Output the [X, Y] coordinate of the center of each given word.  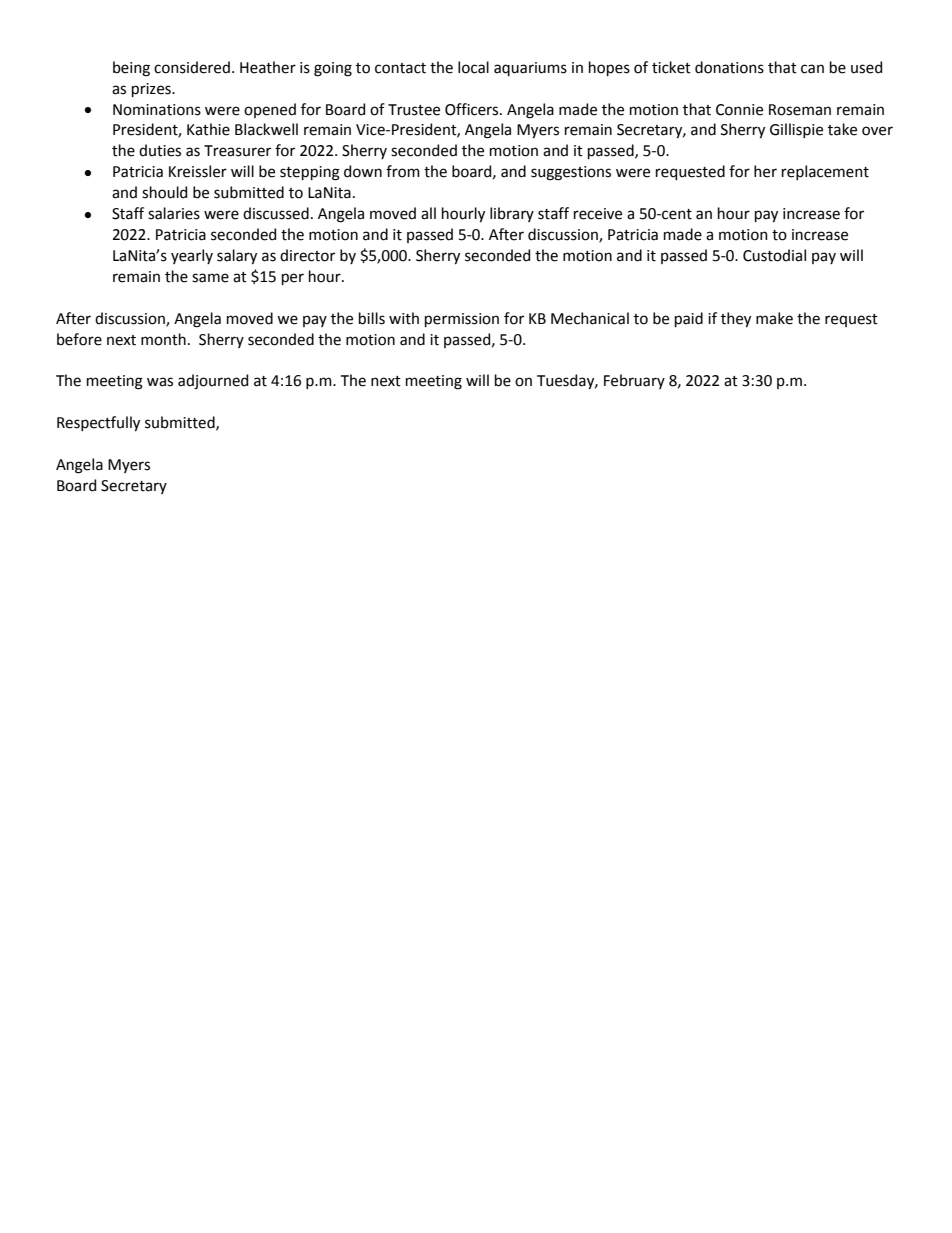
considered [192, 67]
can [812, 69]
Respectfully [98, 423]
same [210, 278]
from [403, 171]
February [634, 381]
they [736, 319]
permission [462, 320]
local [473, 67]
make [774, 318]
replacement [825, 172]
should [164, 192]
